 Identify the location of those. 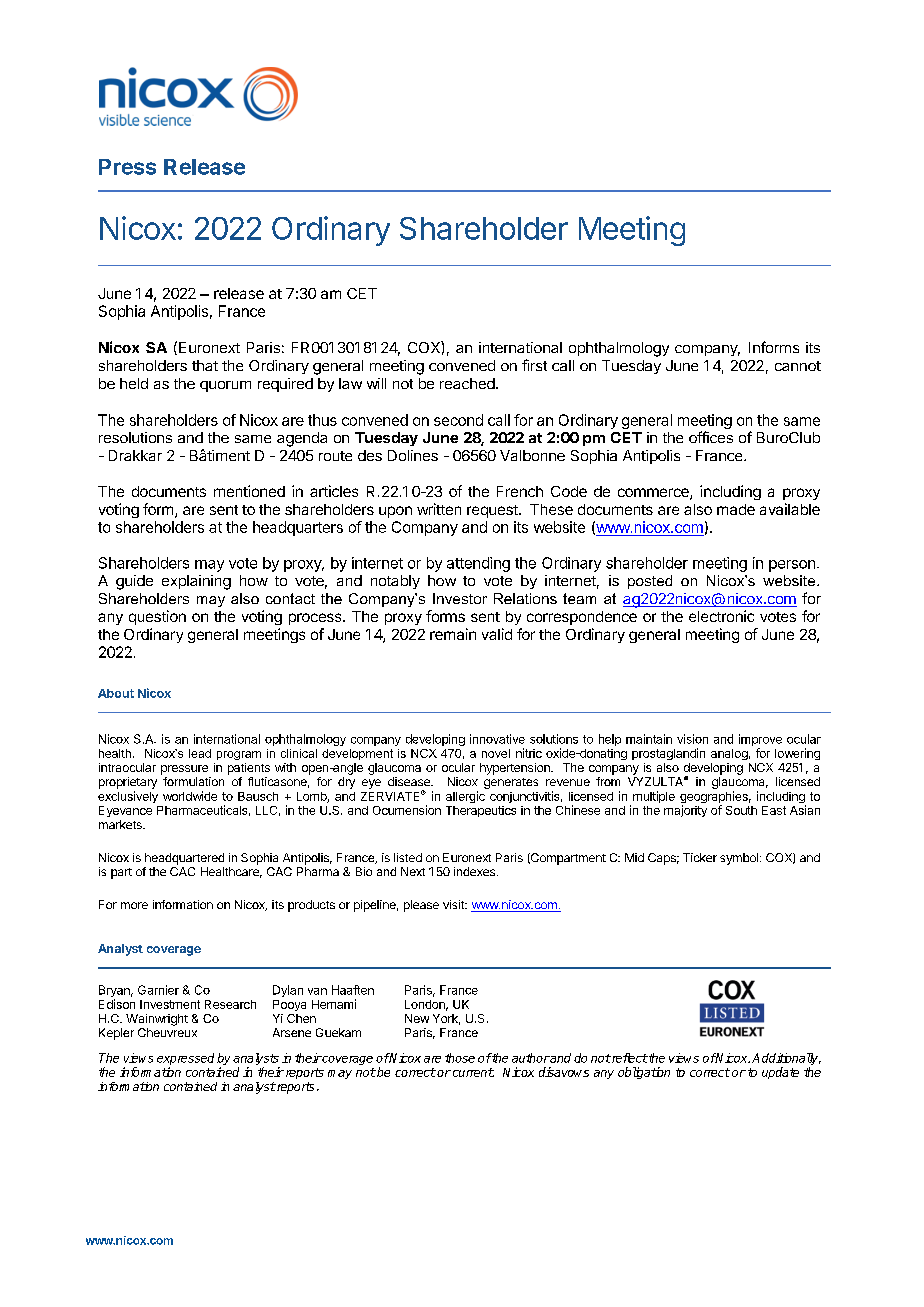
(460, 1058).
